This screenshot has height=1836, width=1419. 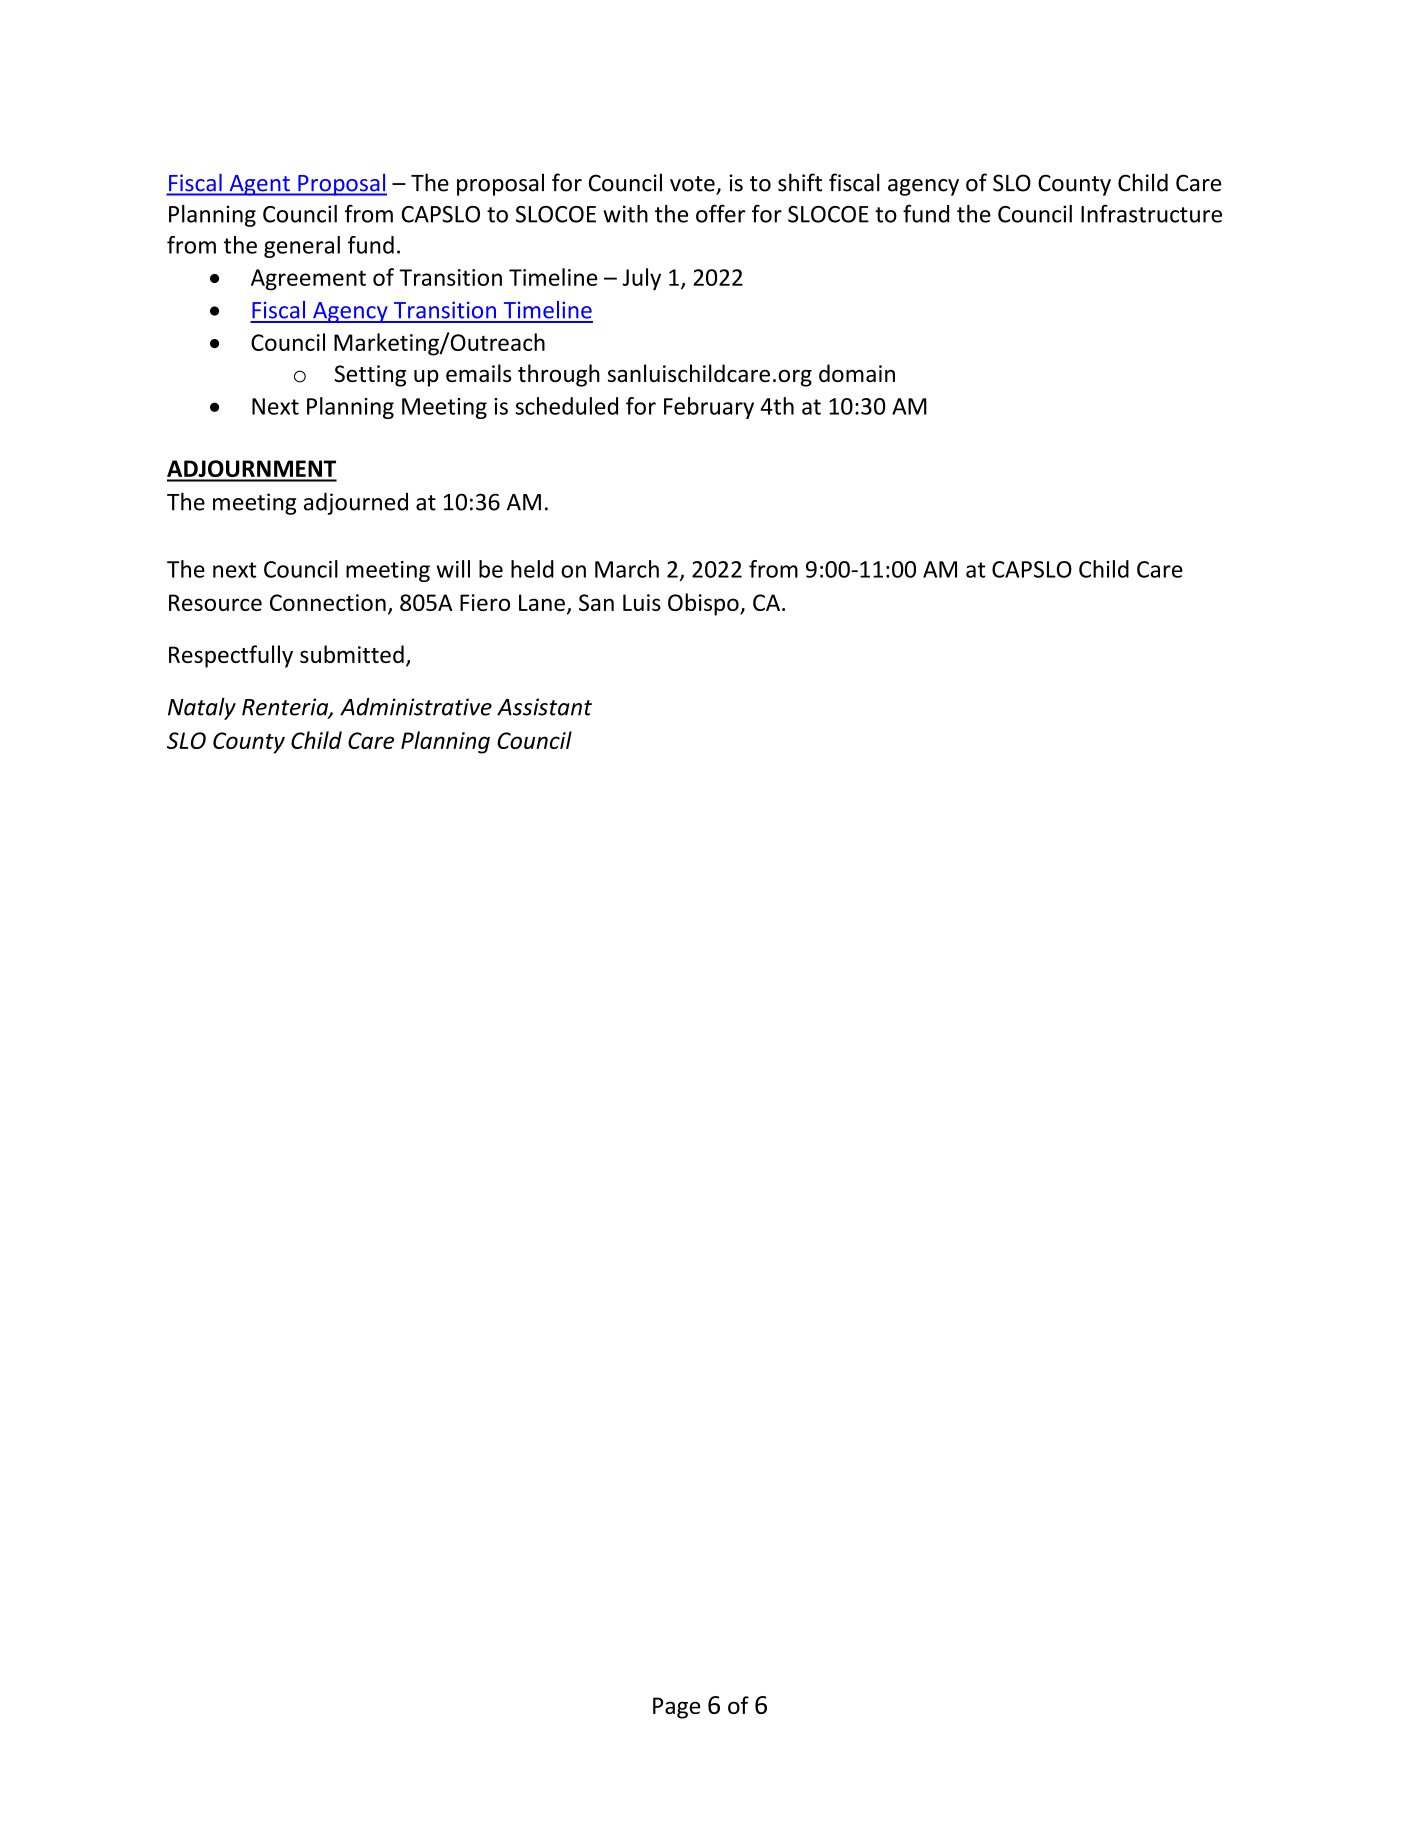 I want to click on Lane, so click(x=542, y=602).
